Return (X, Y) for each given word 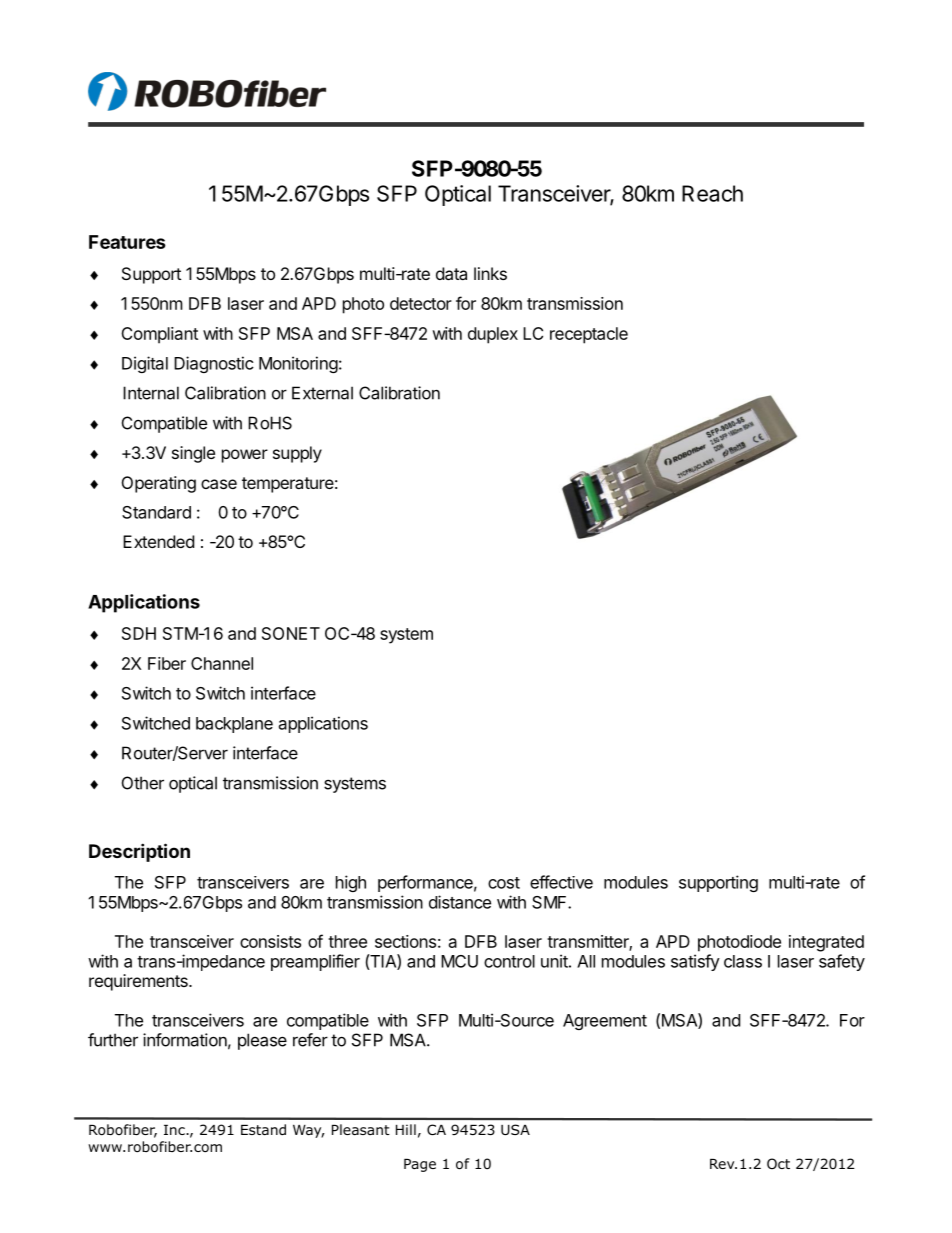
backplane (234, 725)
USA (515, 1129)
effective (561, 882)
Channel (222, 663)
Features (127, 242)
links (490, 273)
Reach (712, 193)
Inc (175, 1130)
